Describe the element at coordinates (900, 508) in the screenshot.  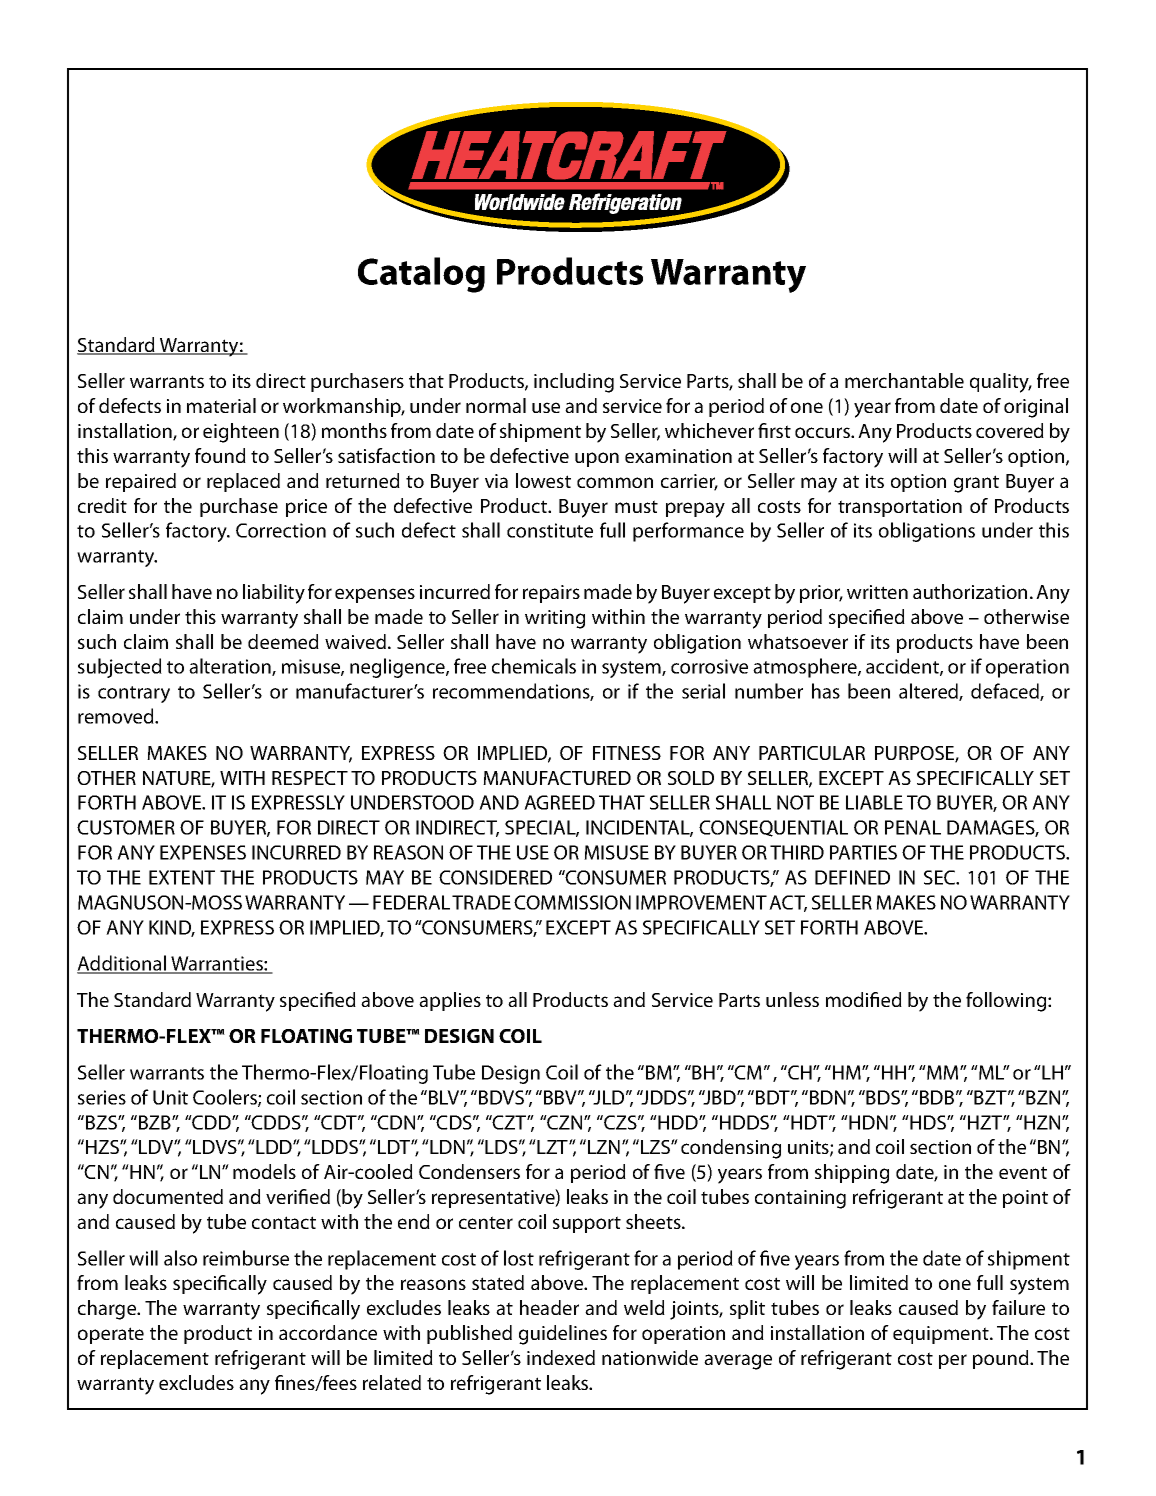
I see `transportation` at that location.
